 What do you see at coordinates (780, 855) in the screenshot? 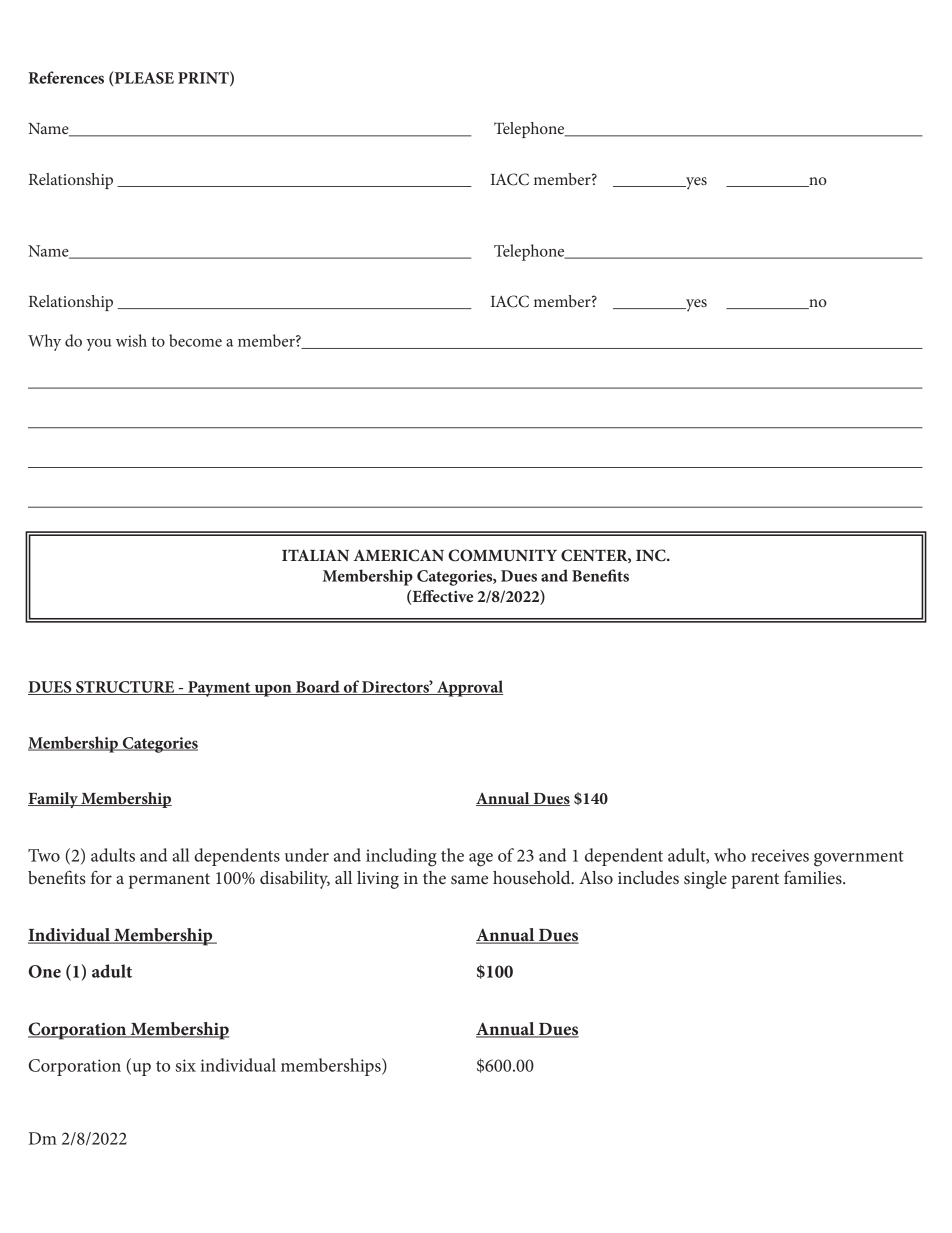
I see `receives` at bounding box center [780, 855].
